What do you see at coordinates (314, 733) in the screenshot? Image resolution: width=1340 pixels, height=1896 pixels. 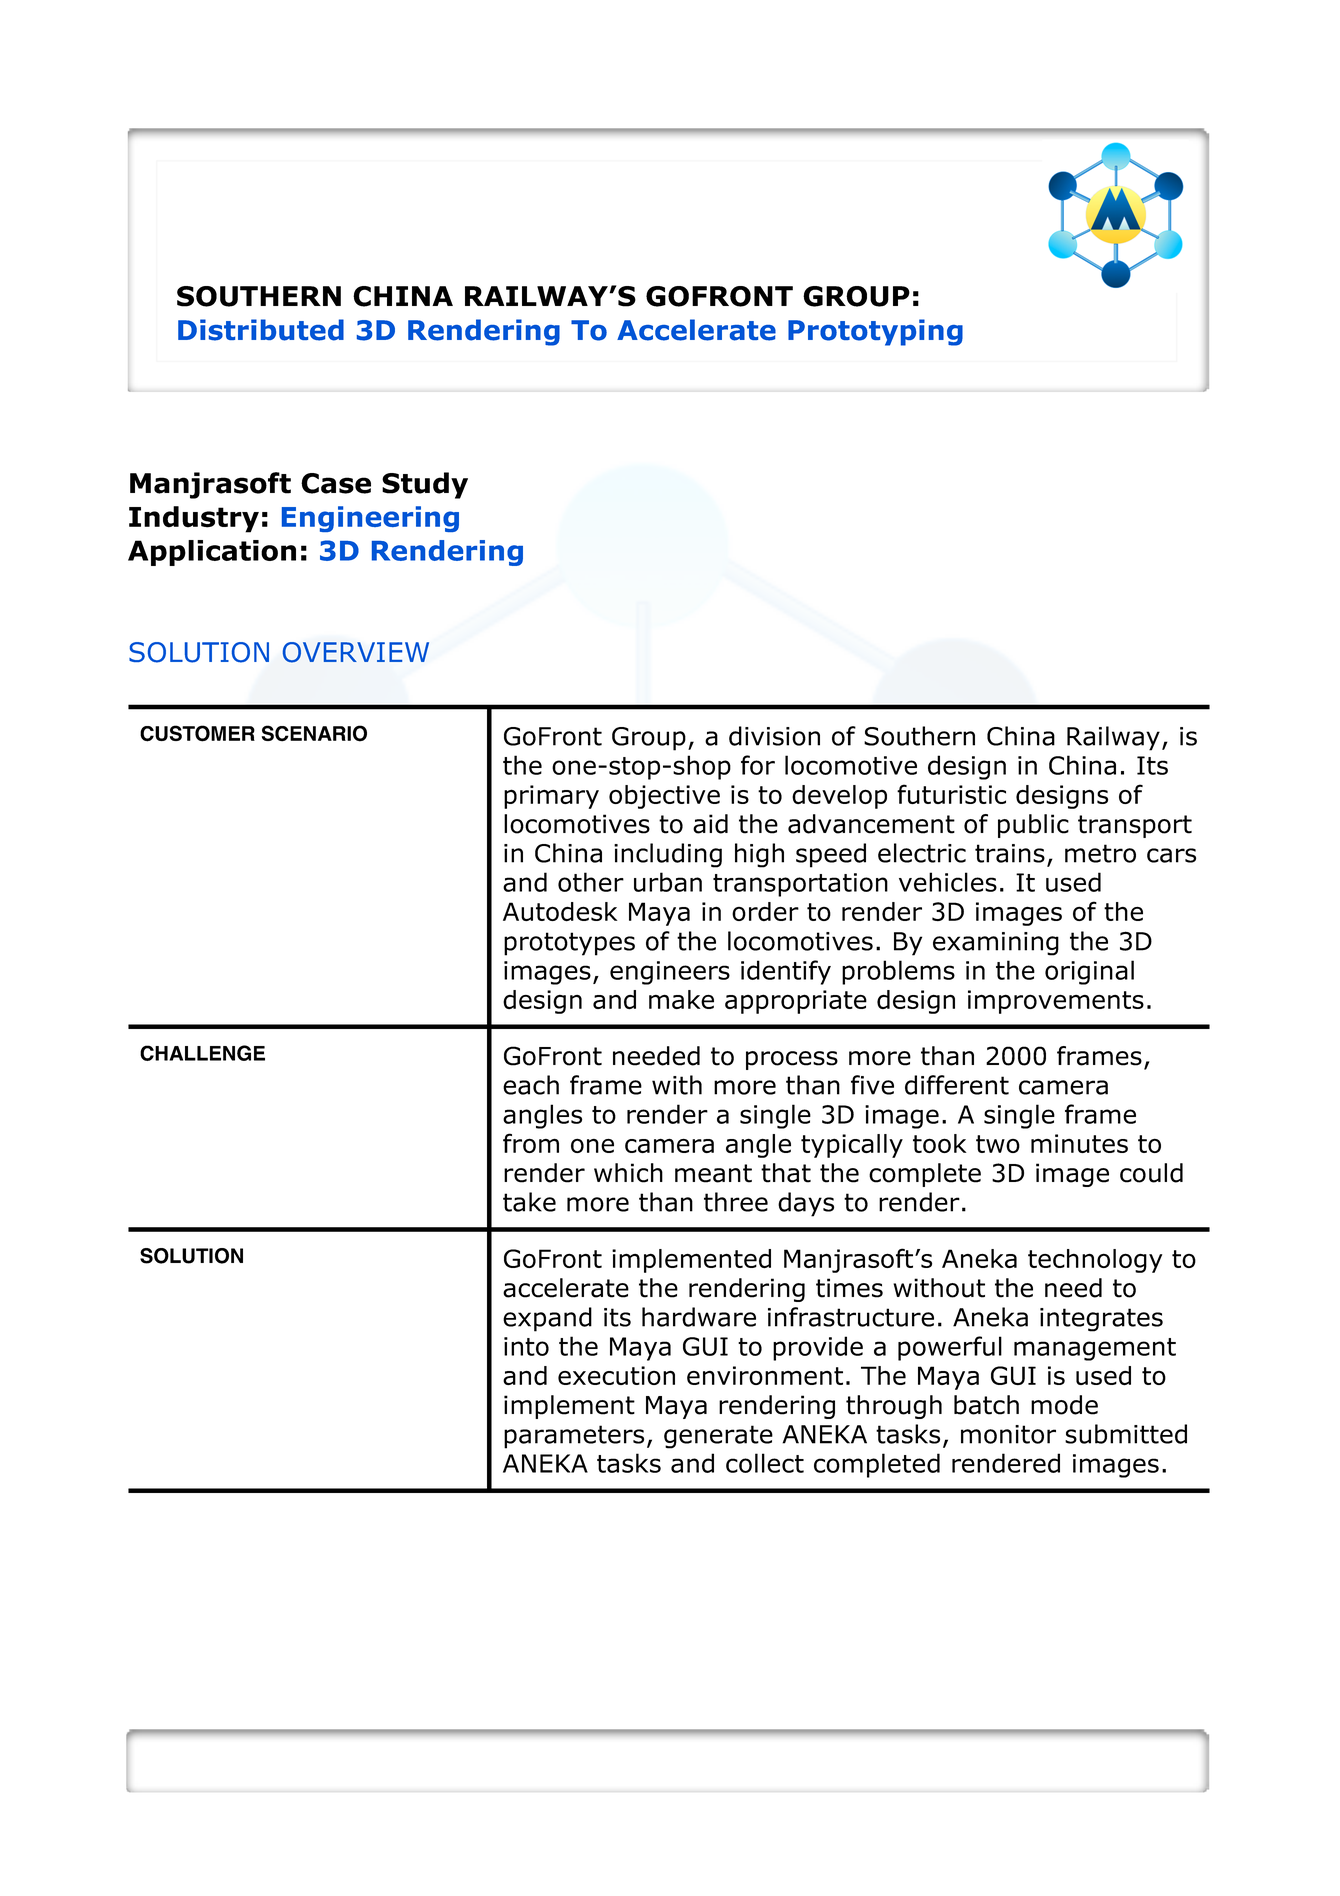 I see `SCENARIO` at bounding box center [314, 733].
